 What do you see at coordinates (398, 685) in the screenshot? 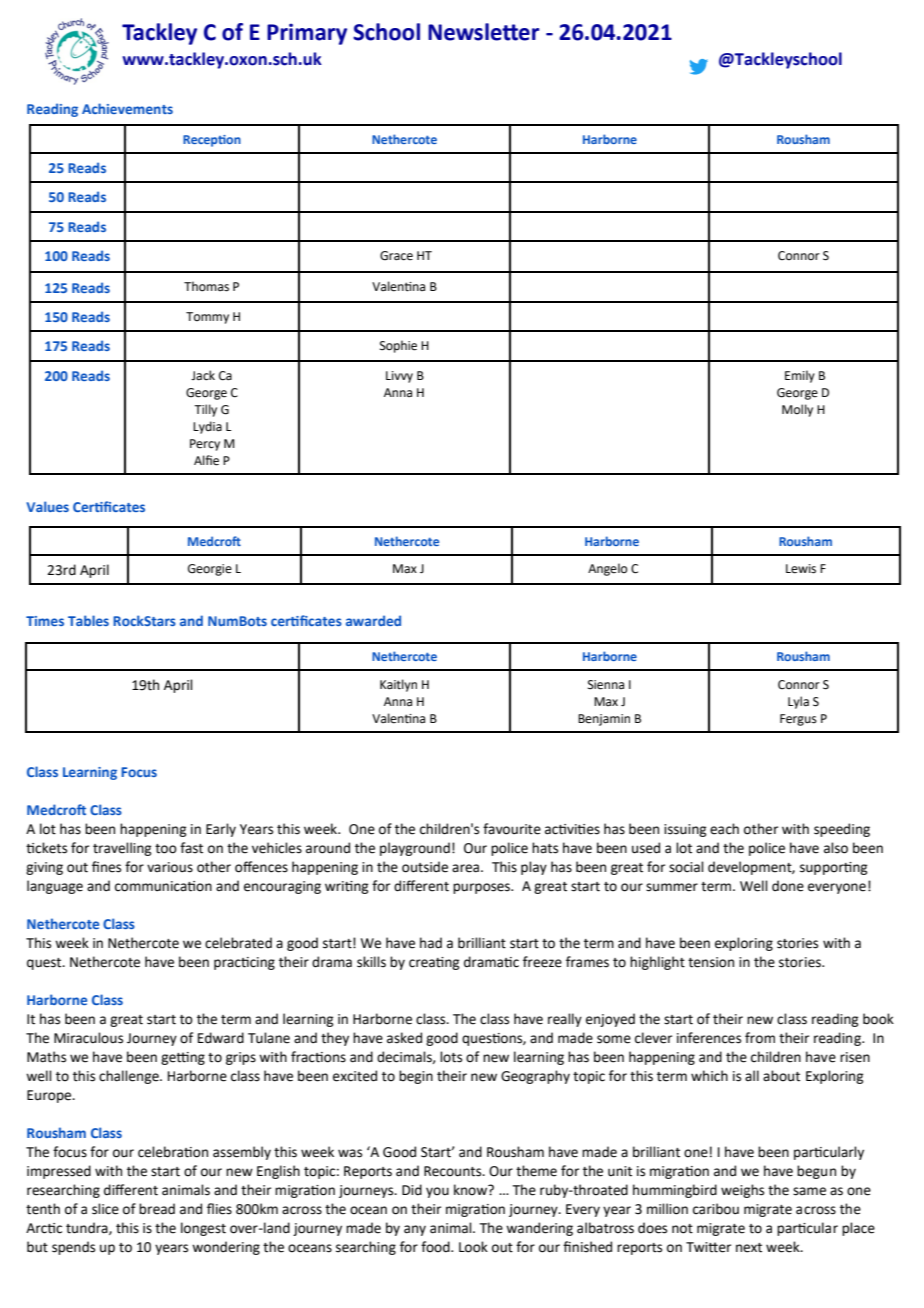
I see `Kaitlyn` at bounding box center [398, 685].
